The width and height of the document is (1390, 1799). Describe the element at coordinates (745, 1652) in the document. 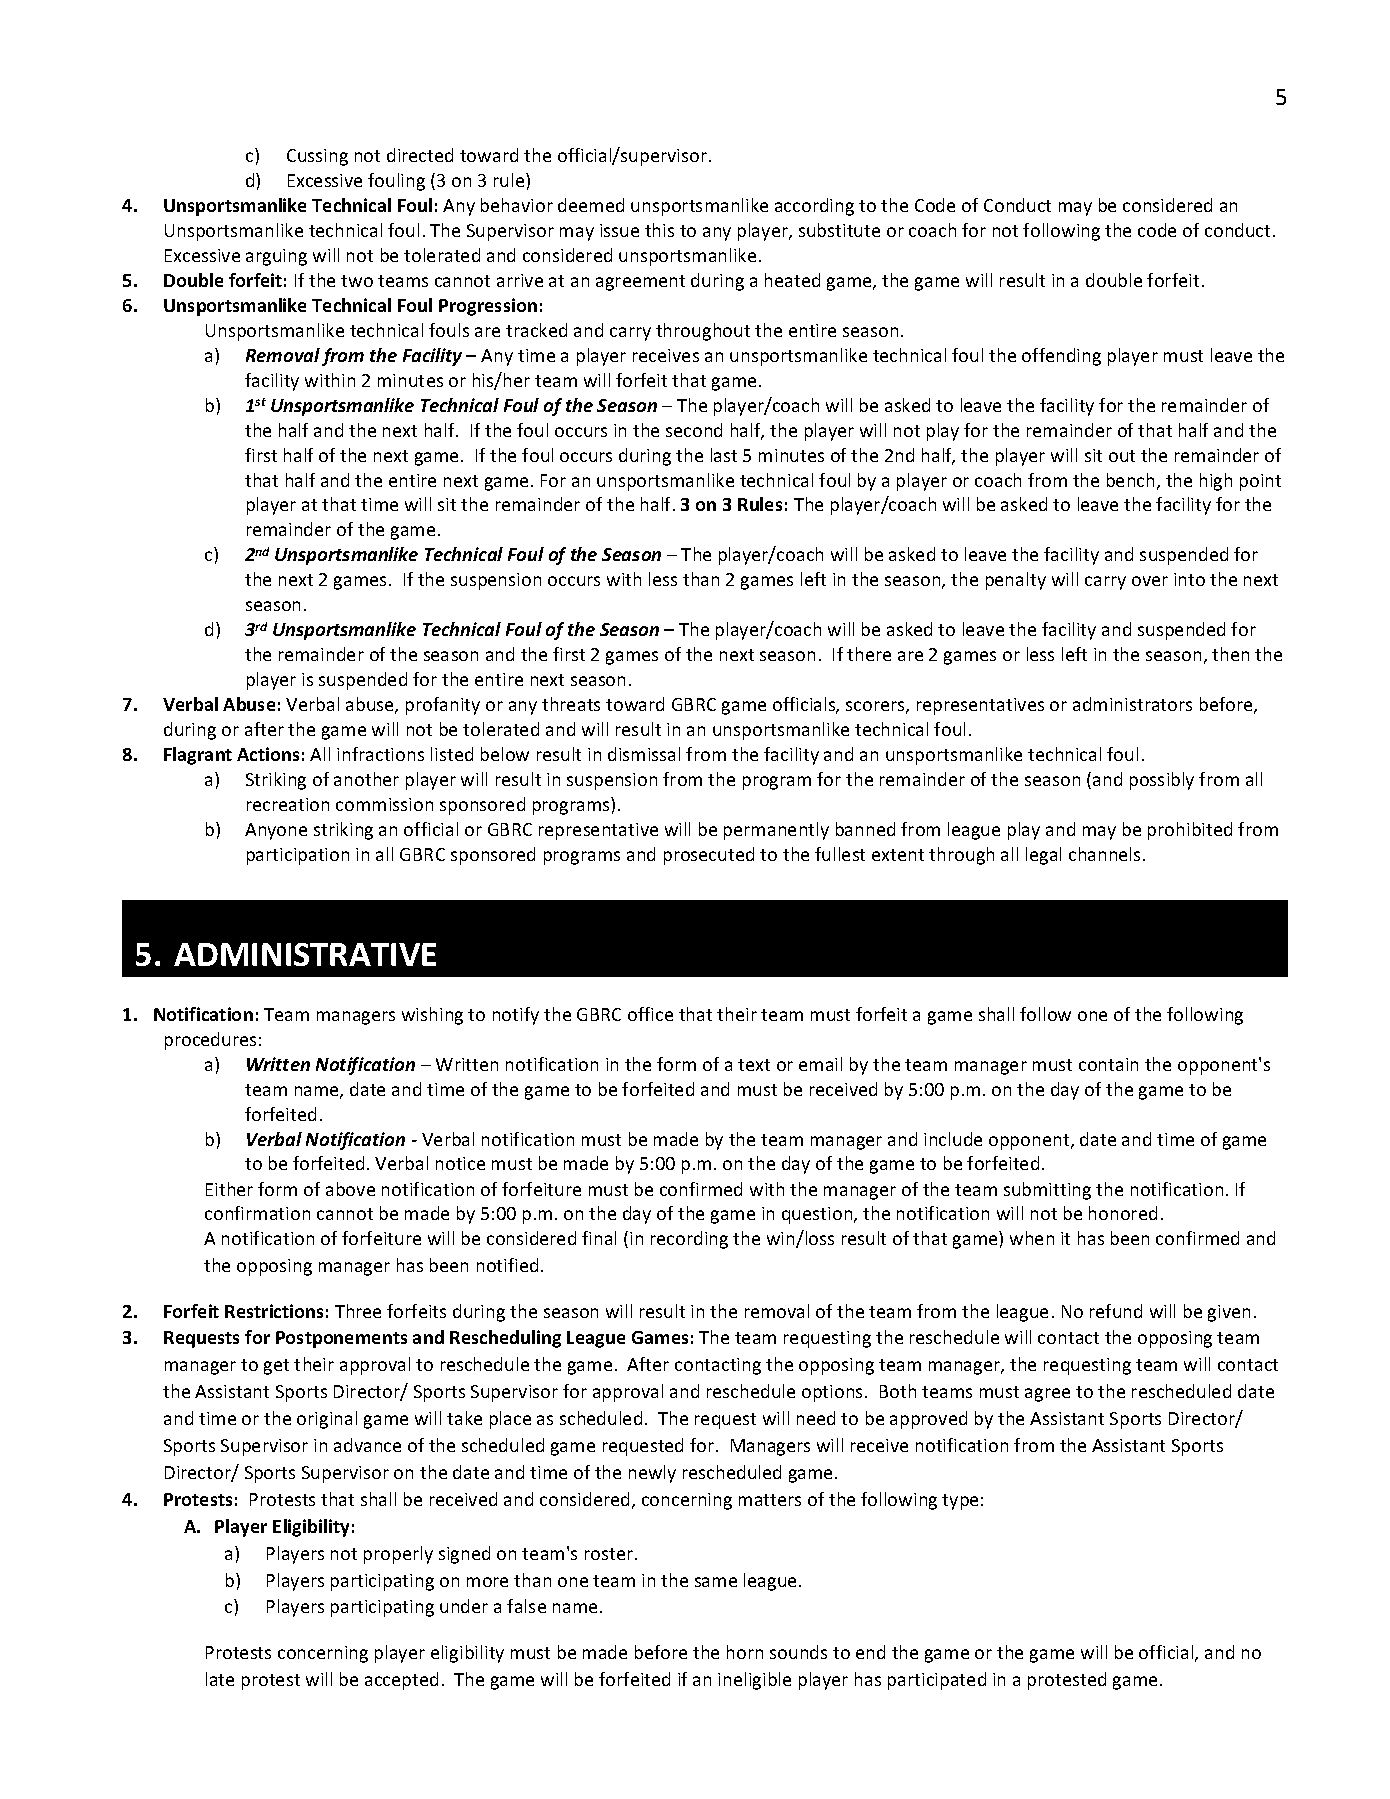

I see `horn` at that location.
